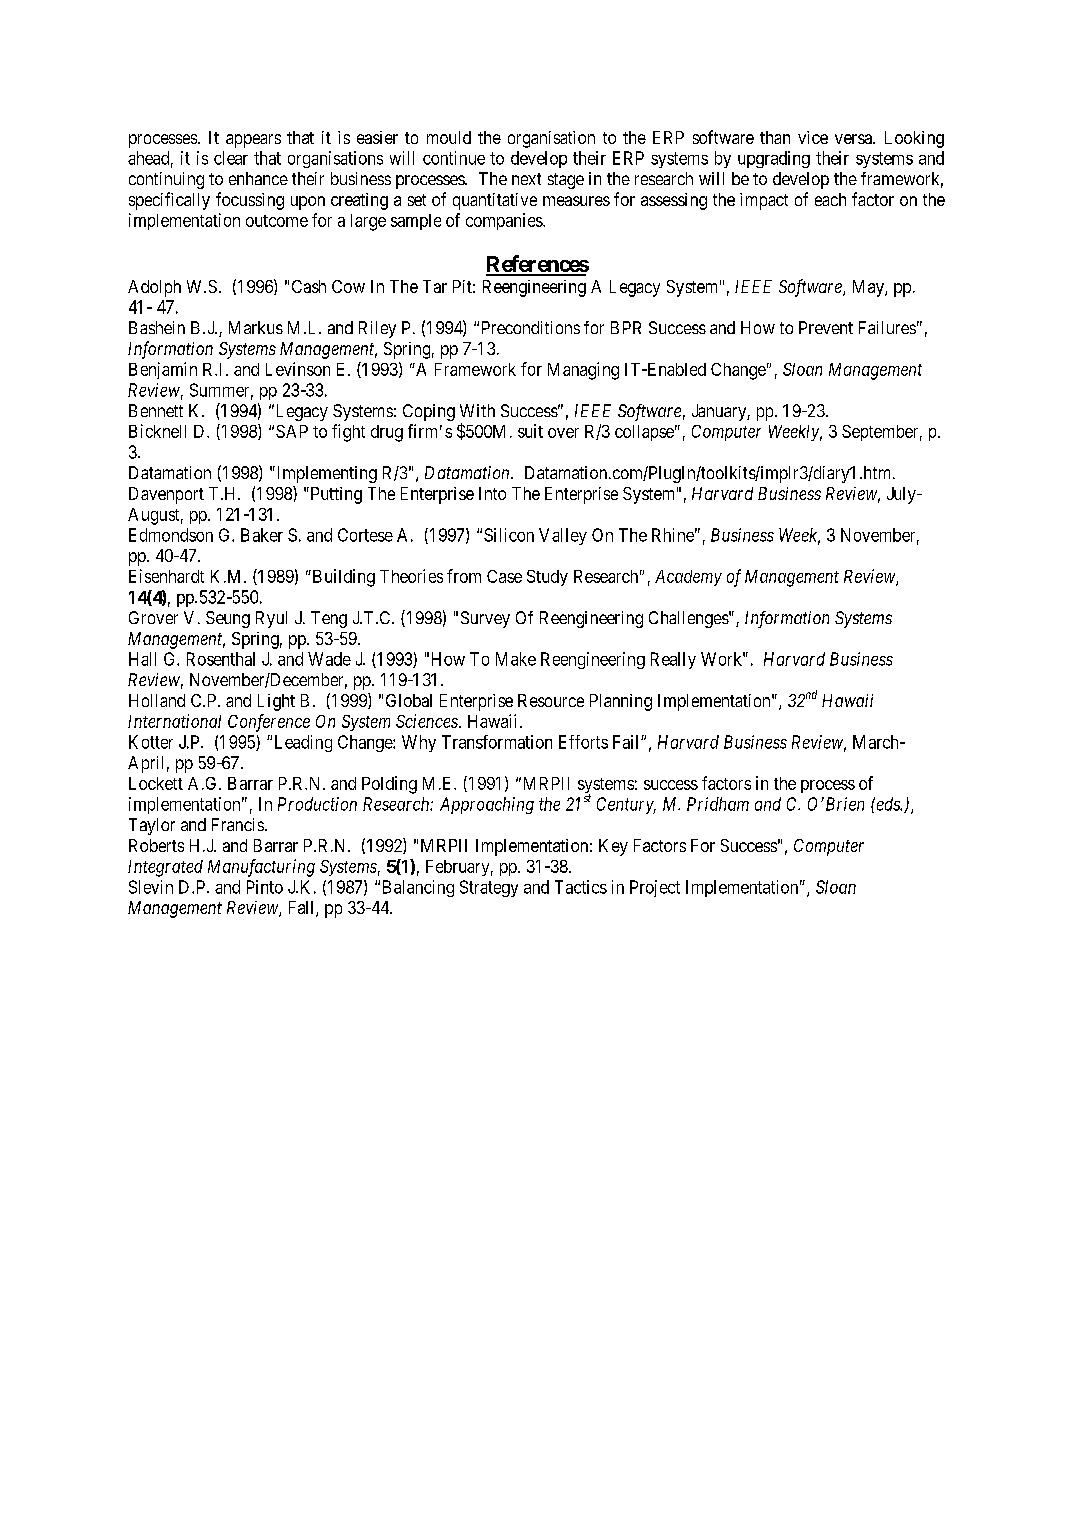 The height and width of the screenshot is (1516, 1071). Describe the element at coordinates (813, 137) in the screenshot. I see `vice` at that location.
